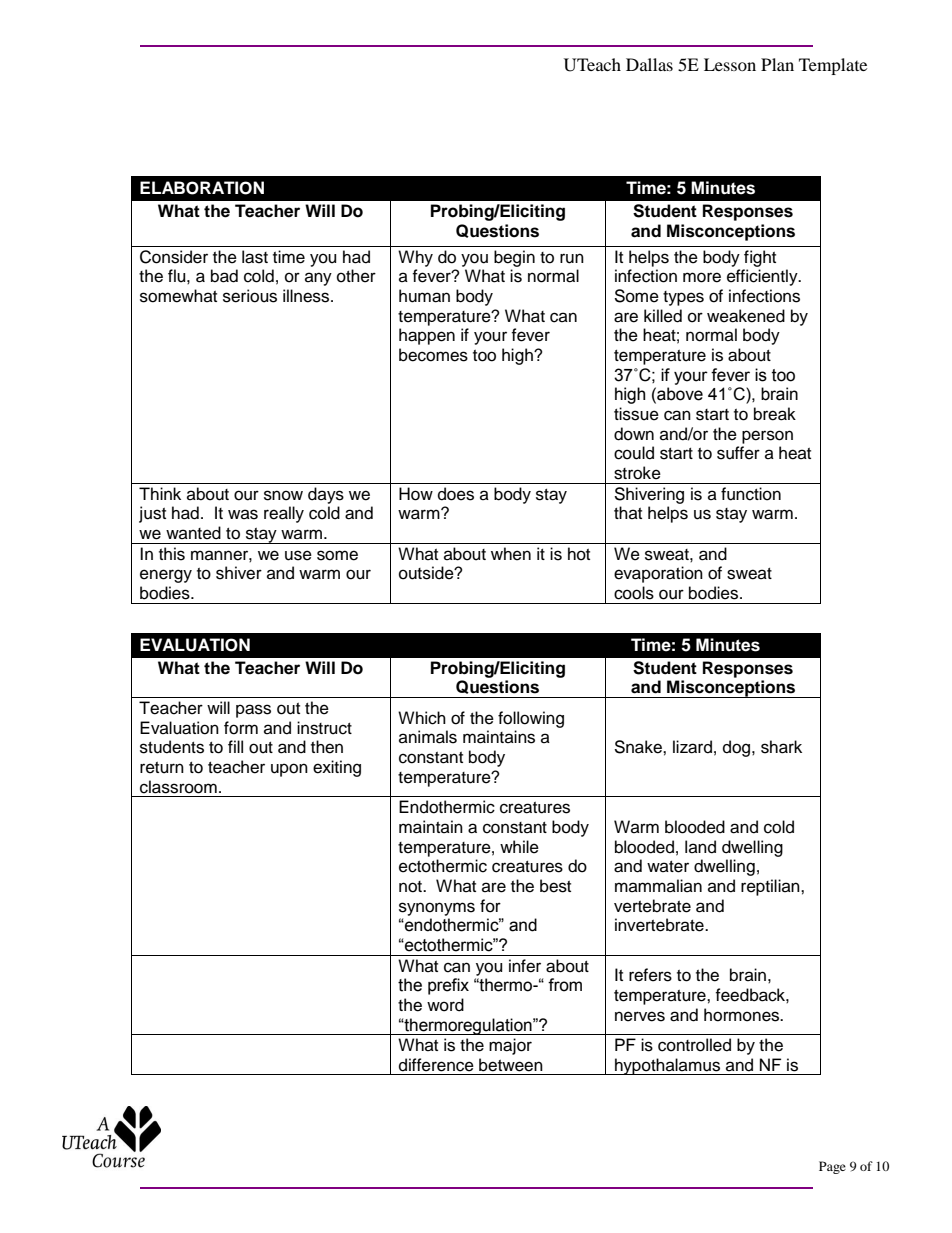 This screenshot has width=952, height=1233. What do you see at coordinates (649, 64) in the screenshot?
I see `Dallas` at bounding box center [649, 64].
